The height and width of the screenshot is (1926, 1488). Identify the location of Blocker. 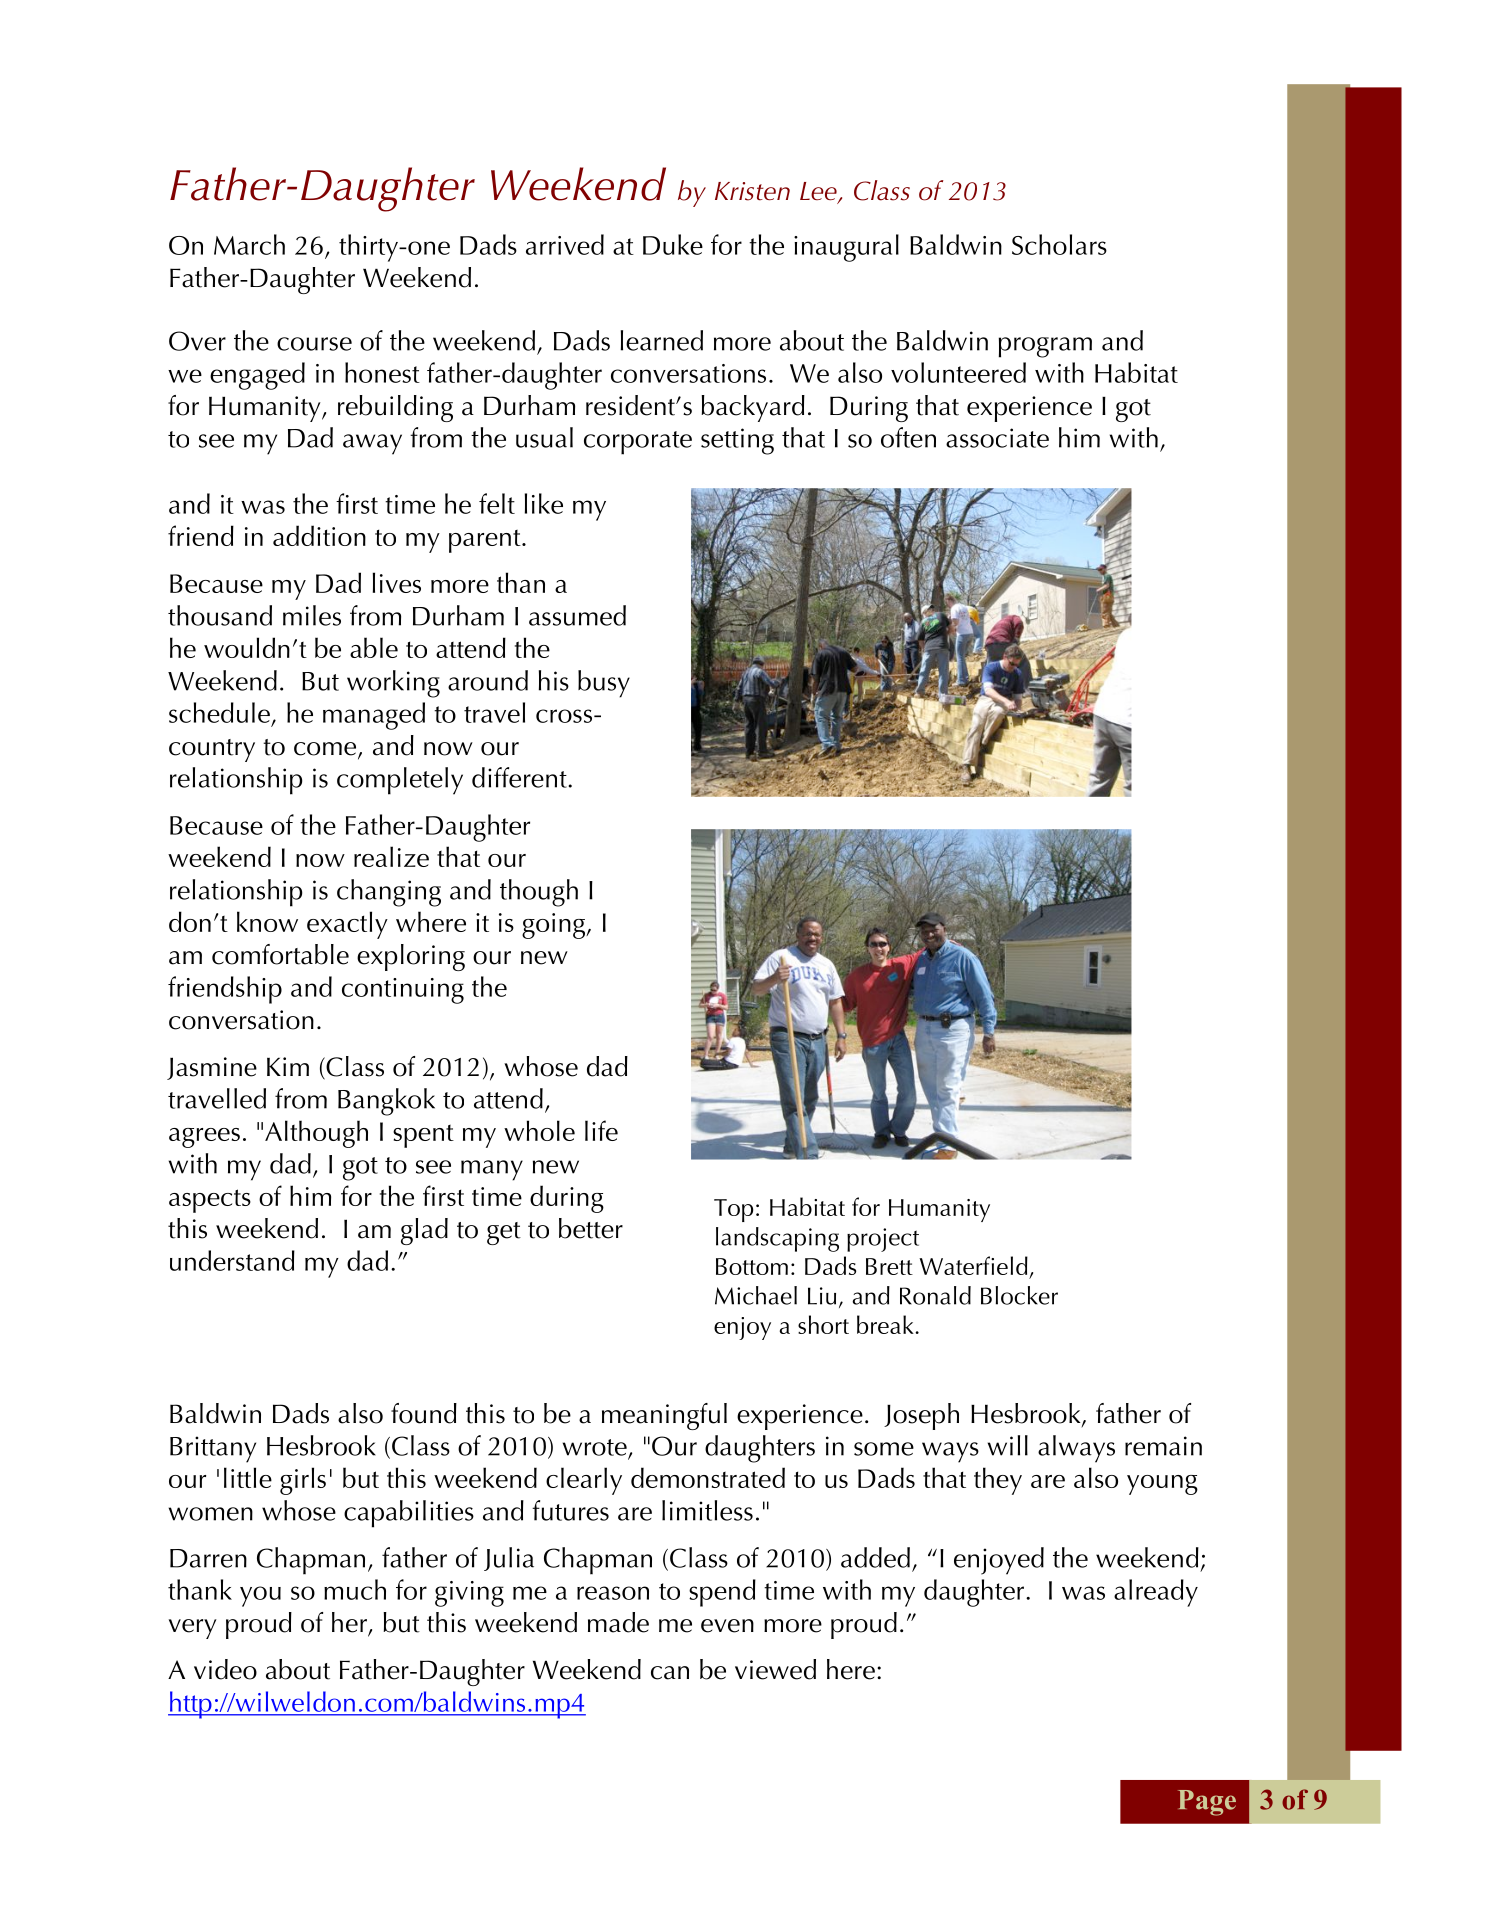
(1019, 1295).
